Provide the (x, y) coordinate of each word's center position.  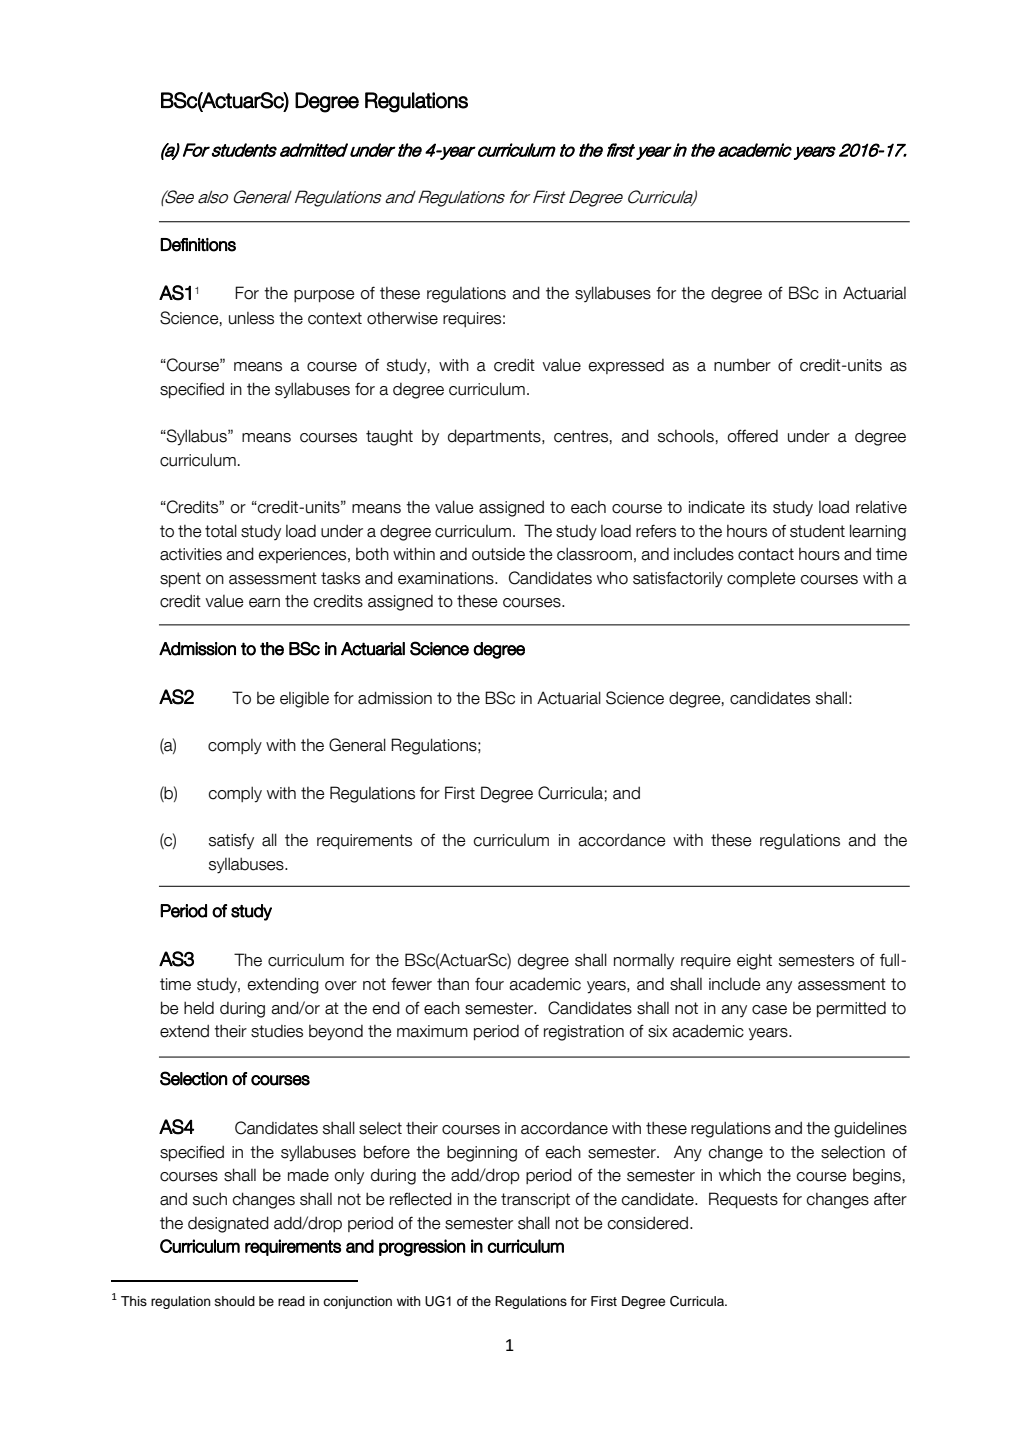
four (489, 984)
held (199, 1008)
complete (761, 579)
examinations (447, 578)
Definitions (198, 245)
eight (754, 962)
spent (180, 579)
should (235, 1301)
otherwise (402, 318)
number (742, 365)
